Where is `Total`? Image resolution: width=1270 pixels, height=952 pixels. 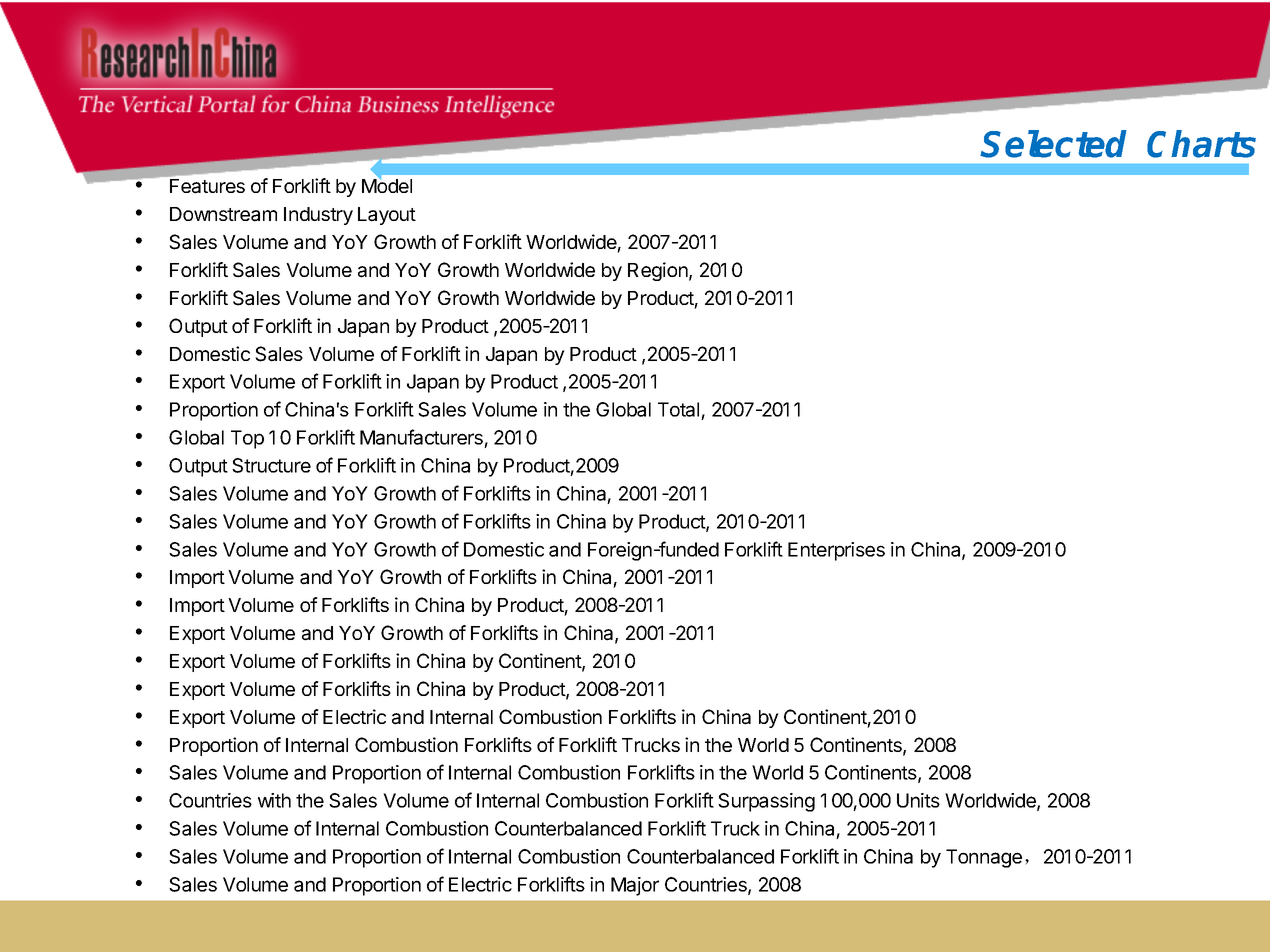
Total is located at coordinates (680, 411).
